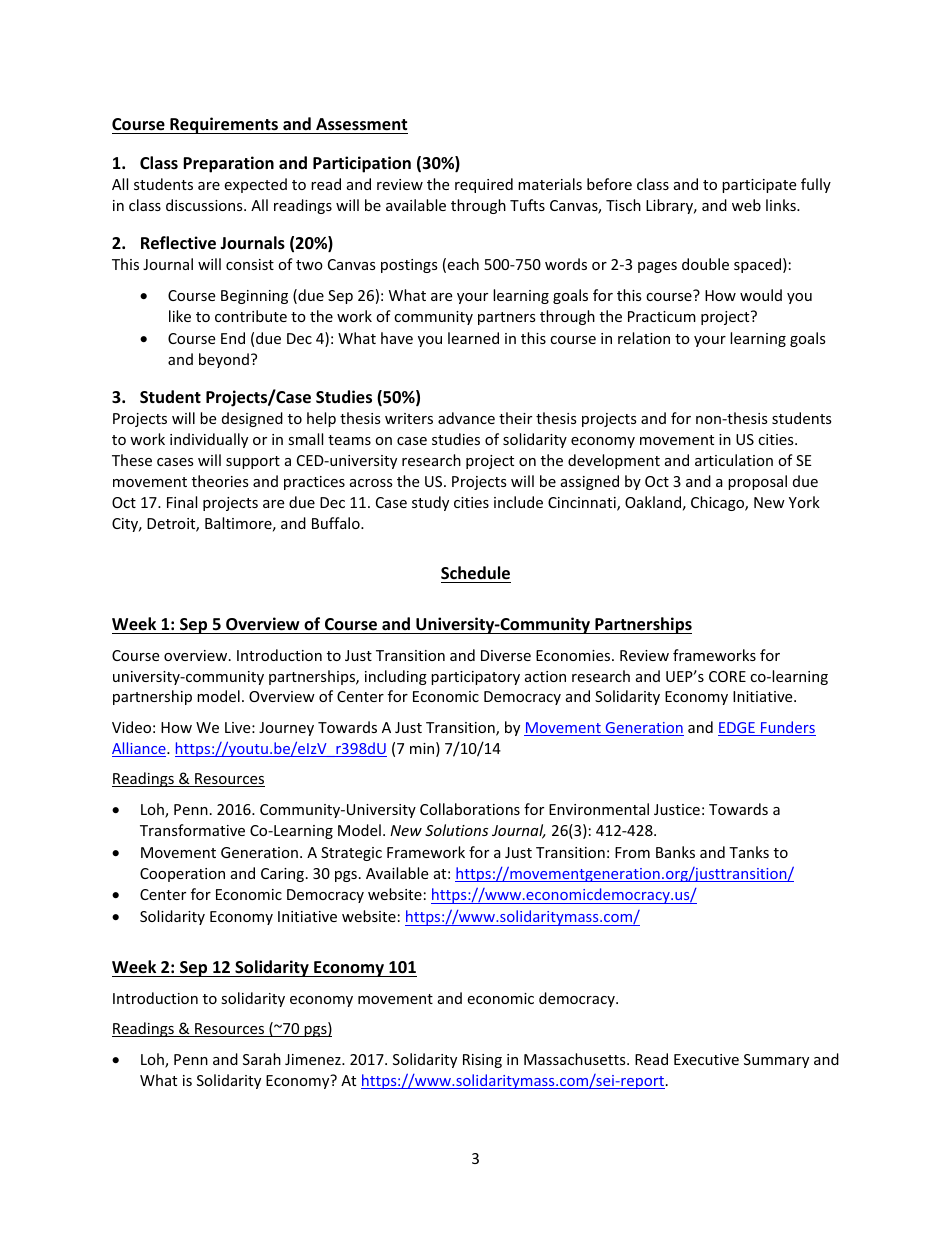 Image resolution: width=952 pixels, height=1233 pixels. What do you see at coordinates (706, 1059) in the screenshot?
I see `Executive` at bounding box center [706, 1059].
